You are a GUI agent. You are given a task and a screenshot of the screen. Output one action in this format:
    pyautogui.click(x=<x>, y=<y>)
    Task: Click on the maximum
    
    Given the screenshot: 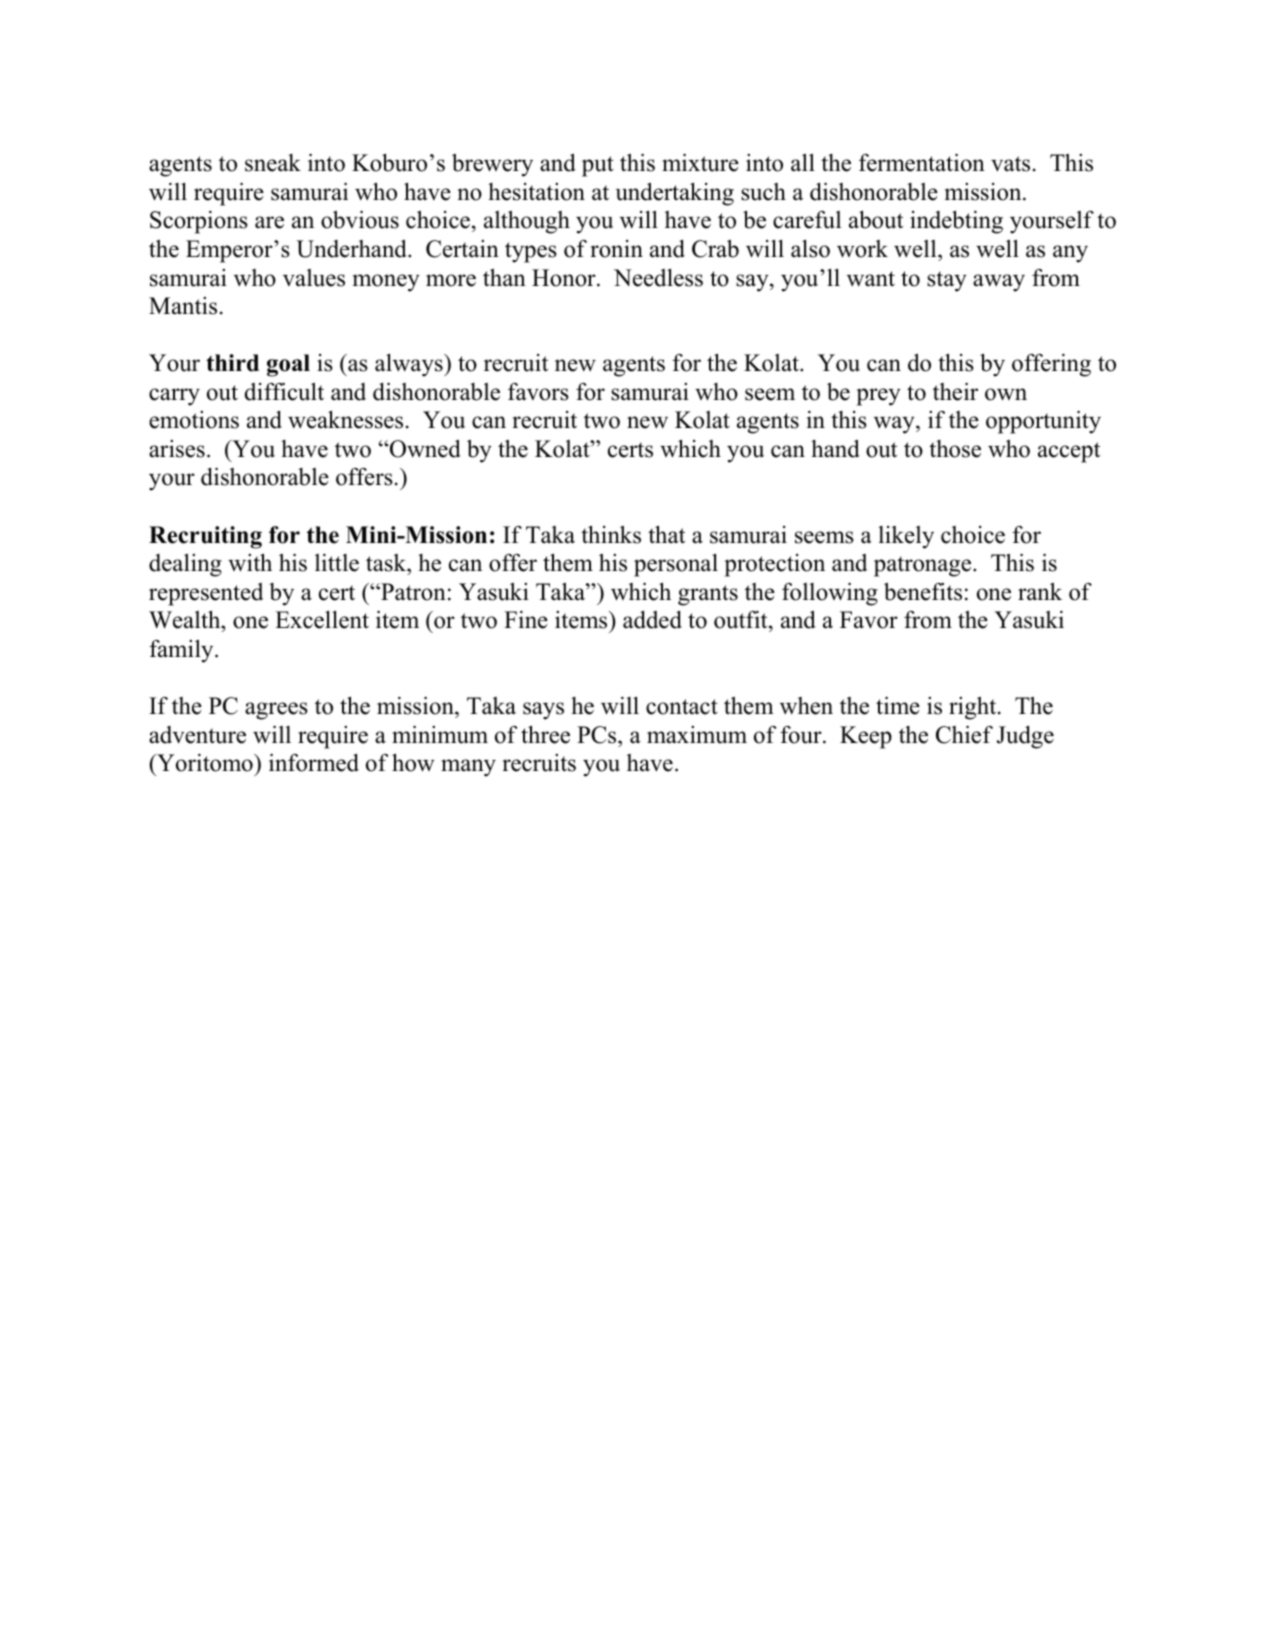 What is the action you would take?
    pyautogui.click(x=697, y=735)
